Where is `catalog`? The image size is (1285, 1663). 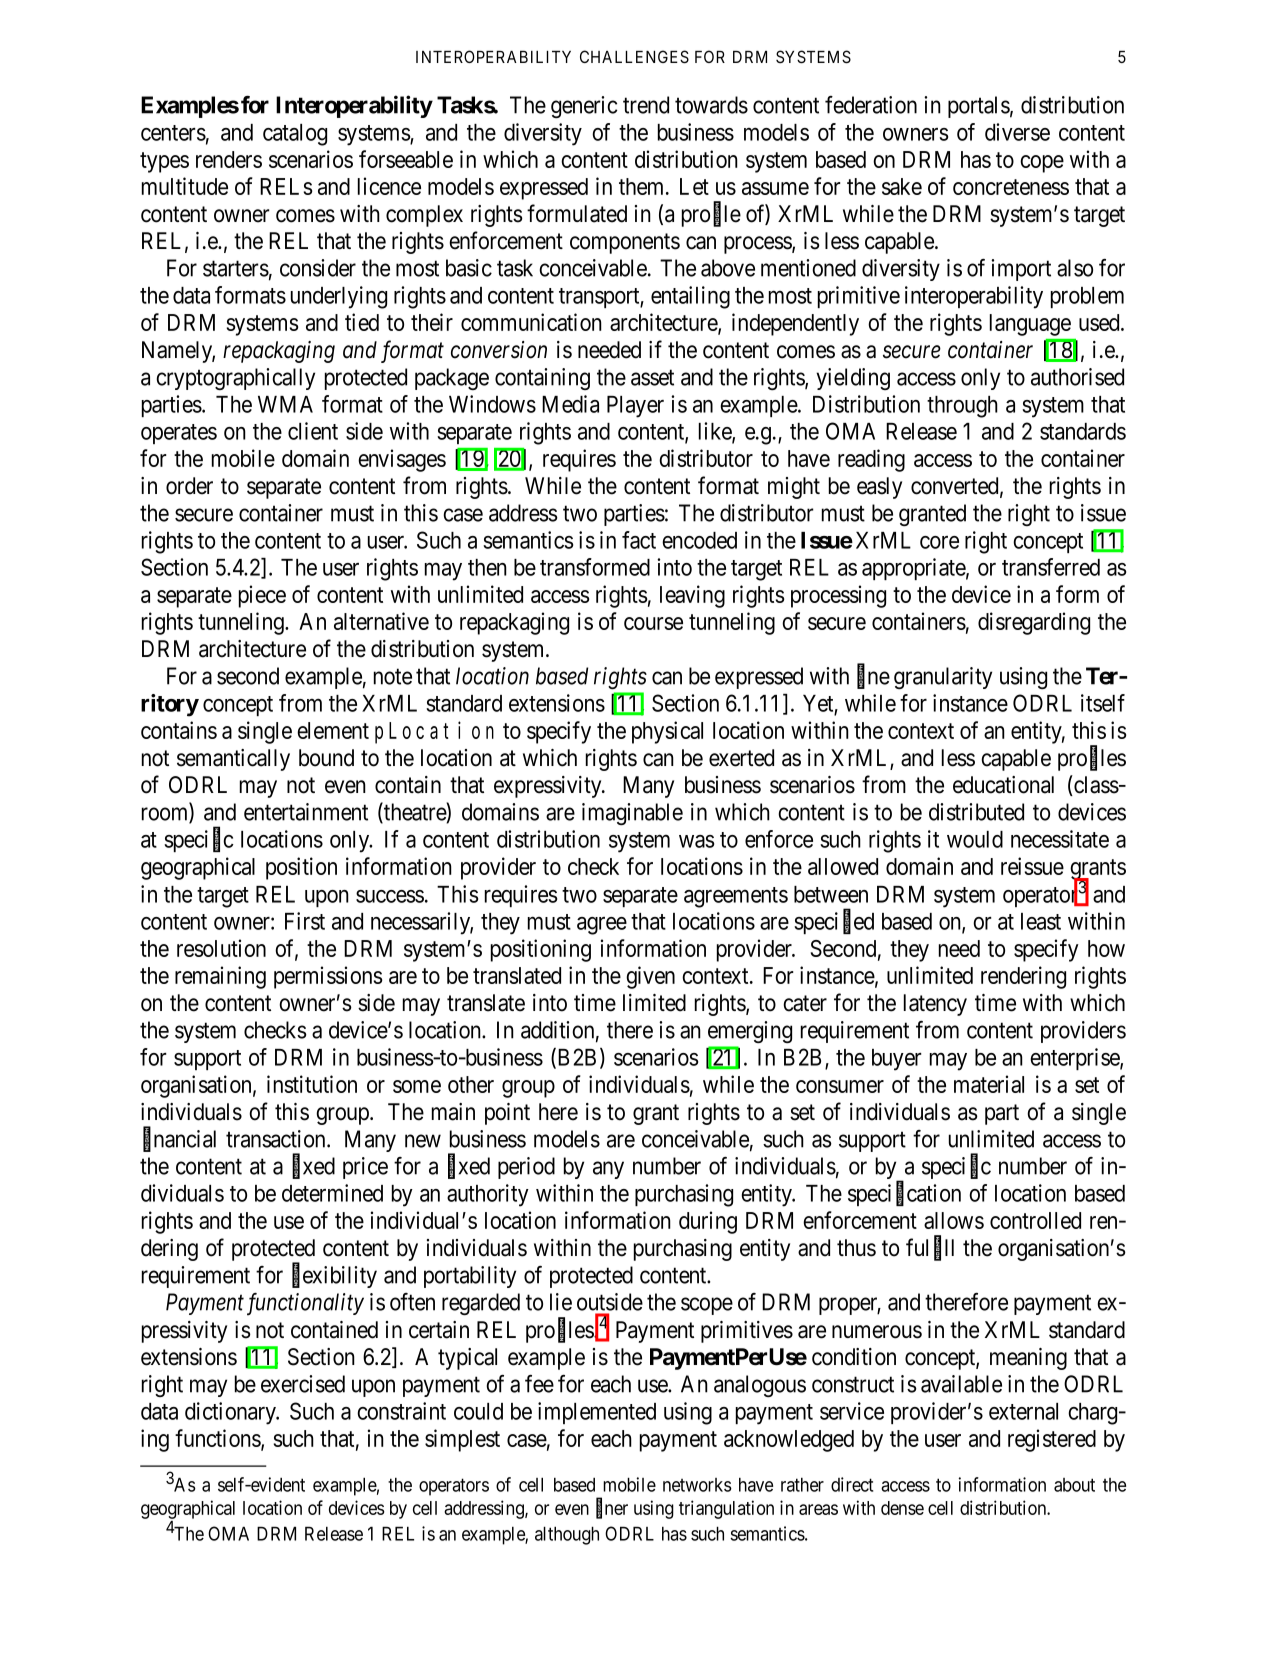 catalog is located at coordinates (295, 135).
